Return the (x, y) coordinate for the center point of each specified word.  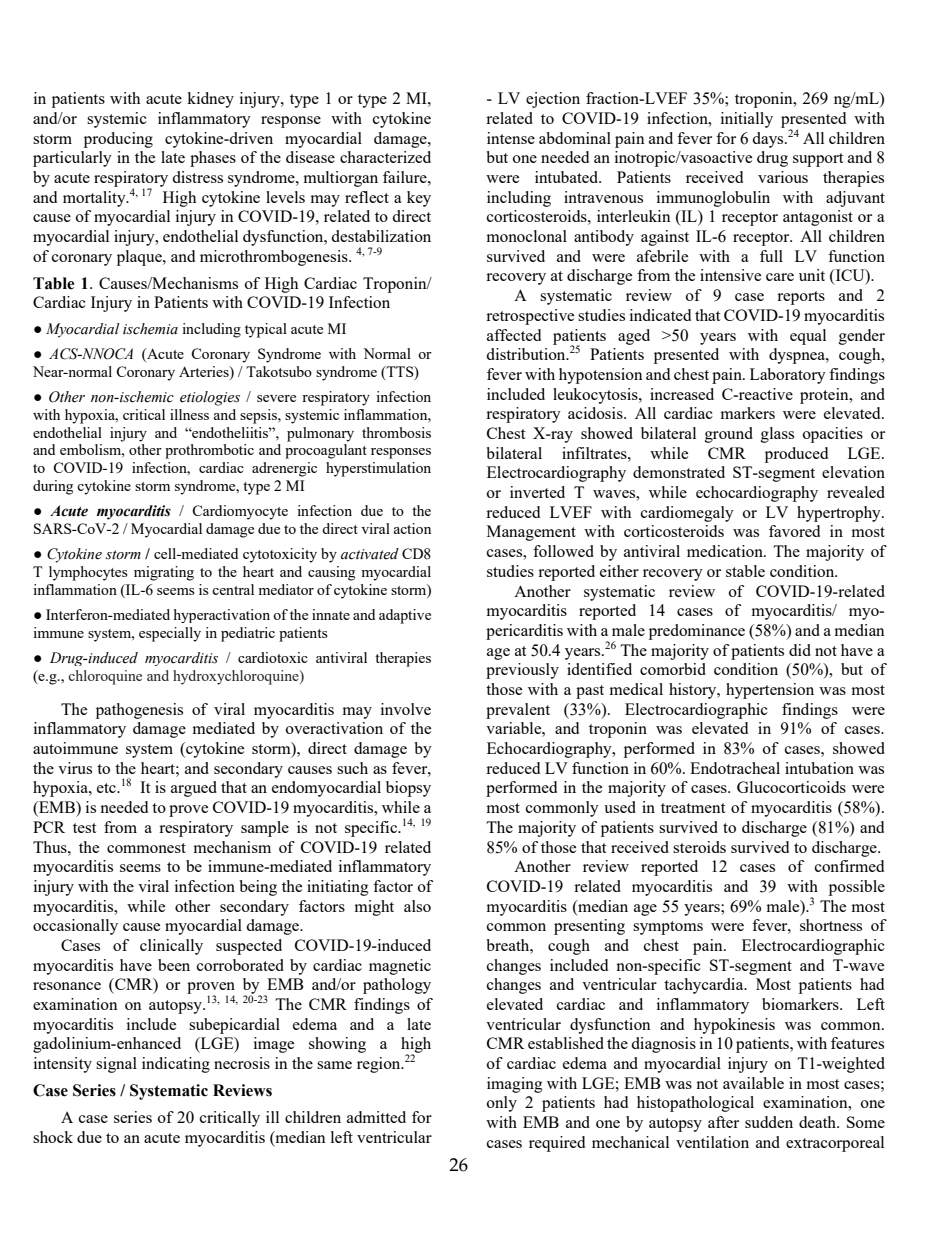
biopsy (408, 789)
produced (796, 455)
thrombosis (396, 432)
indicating (176, 1065)
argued (194, 789)
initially (747, 120)
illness (189, 414)
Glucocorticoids (791, 787)
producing (118, 140)
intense (511, 138)
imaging (515, 1085)
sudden (769, 1122)
